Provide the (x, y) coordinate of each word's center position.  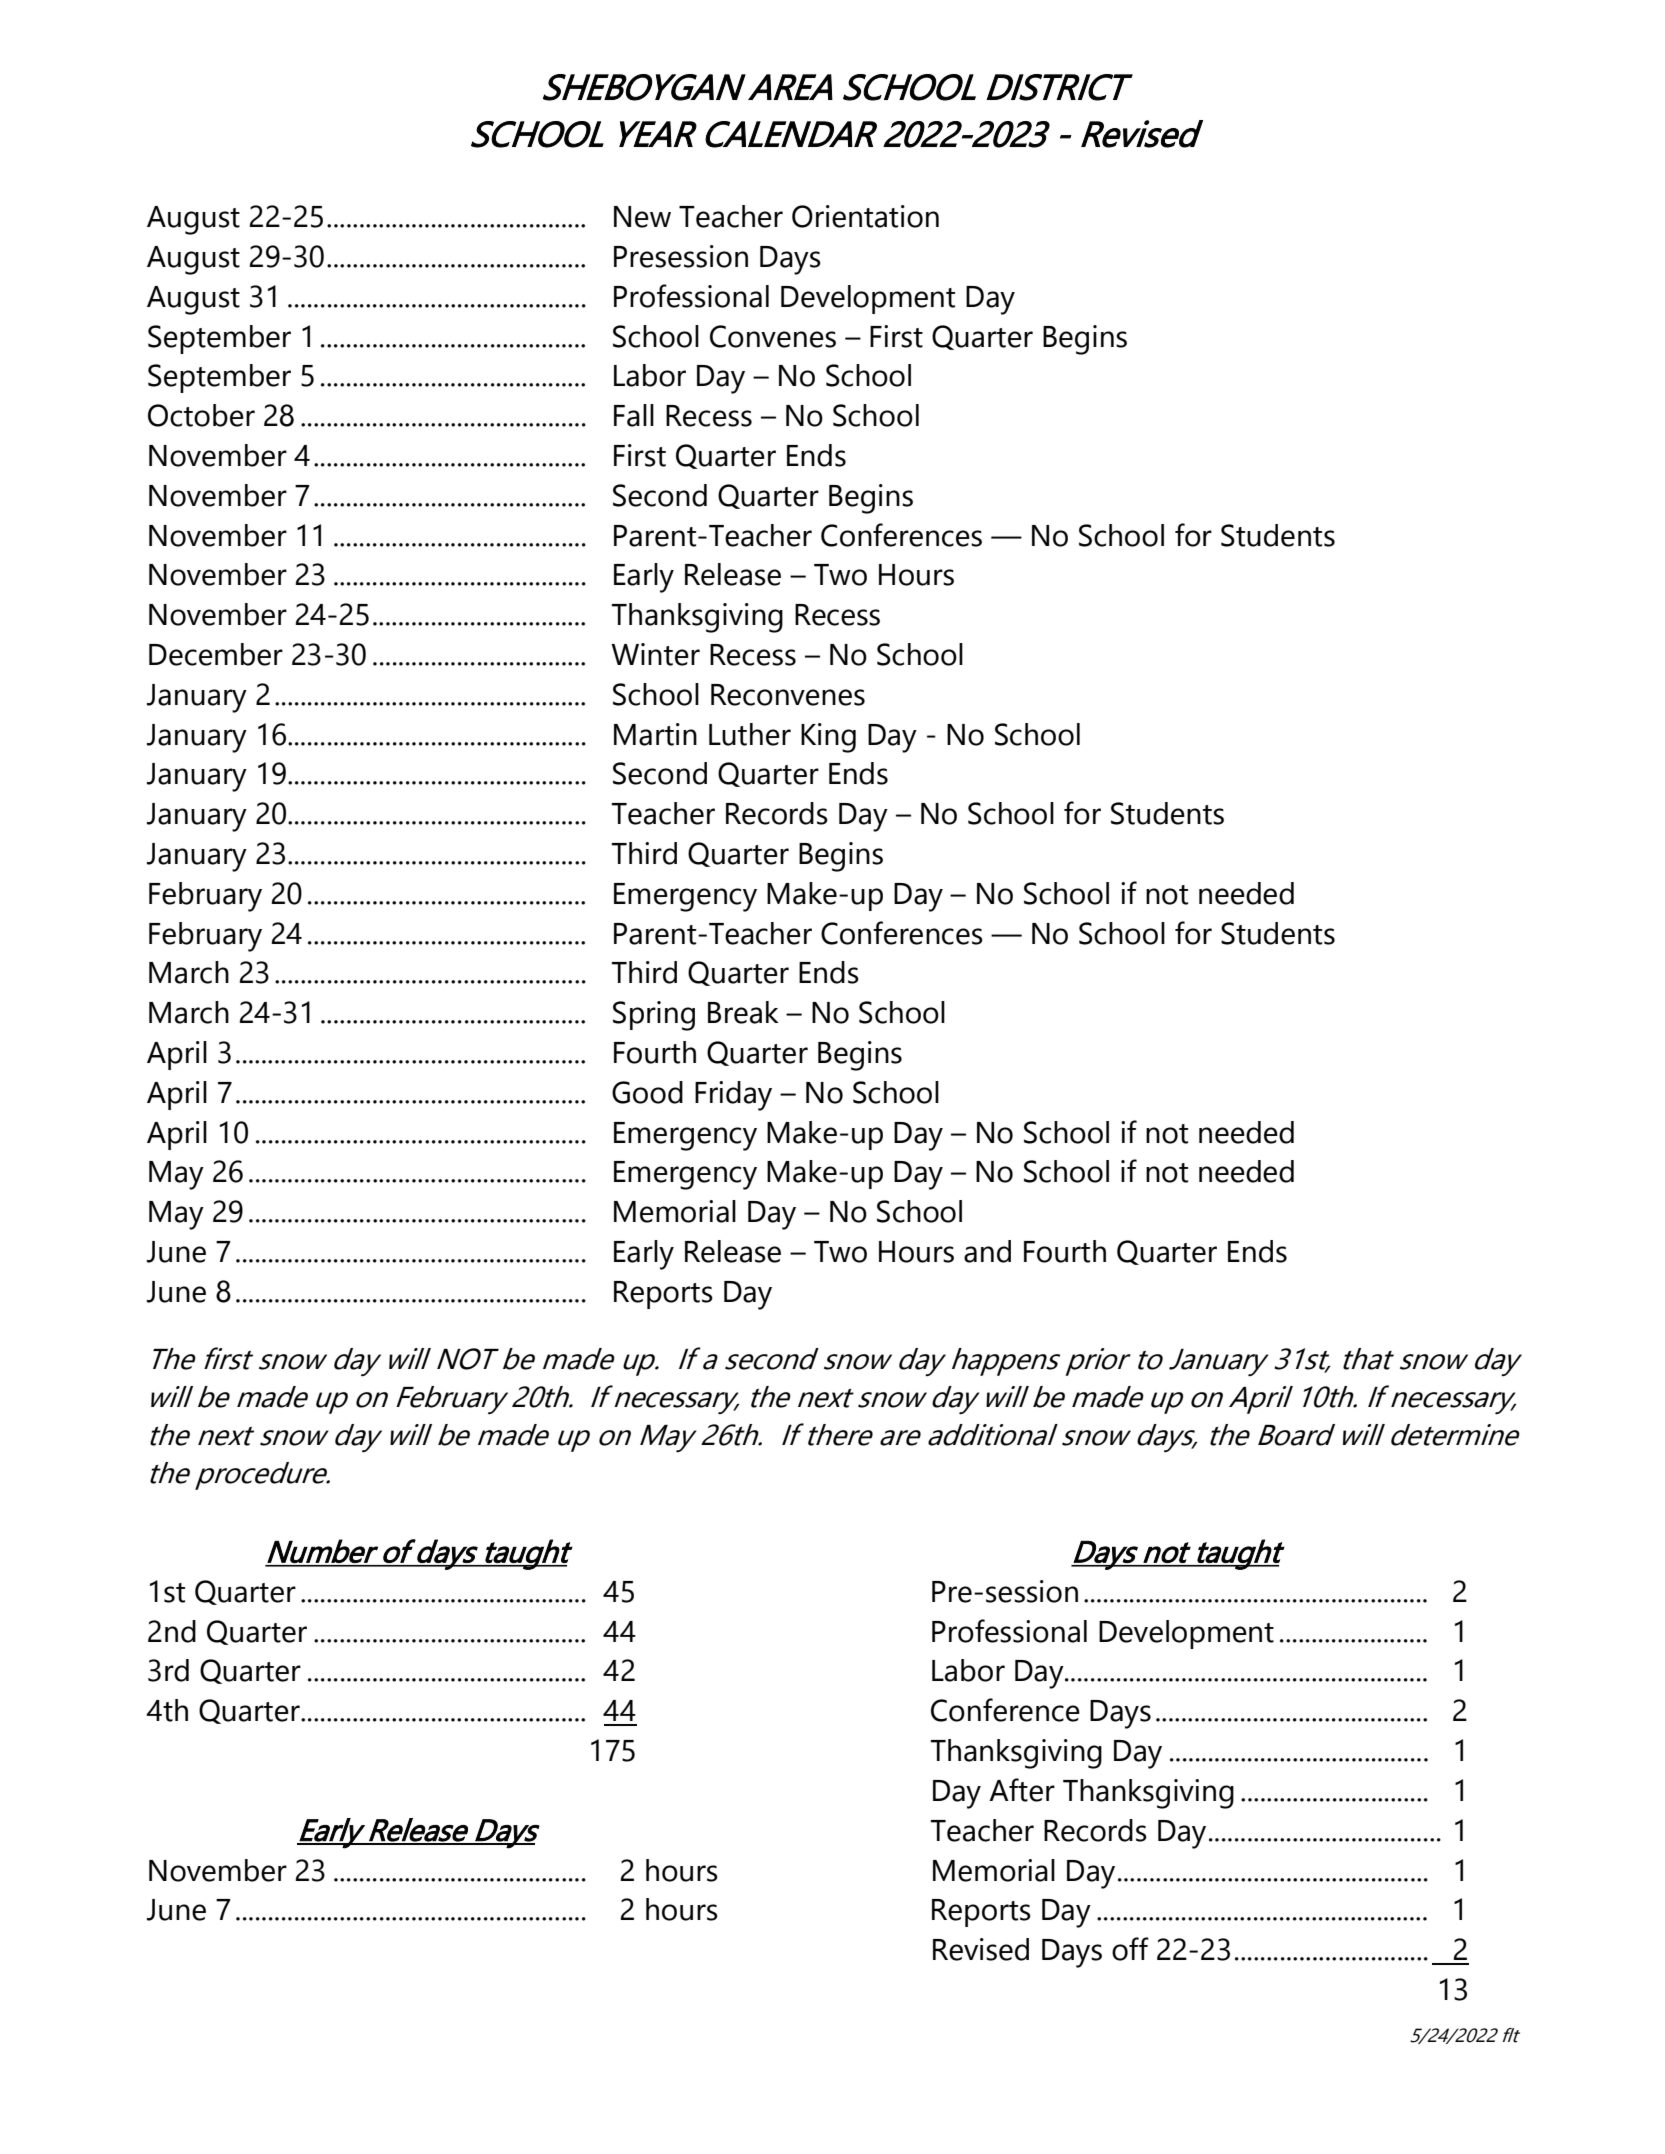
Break (743, 1012)
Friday (733, 1096)
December (216, 654)
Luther (750, 734)
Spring (654, 1016)
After (1022, 1790)
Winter (655, 654)
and (987, 1251)
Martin (655, 734)
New (642, 217)
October (201, 415)
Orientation (865, 216)
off (1130, 1949)
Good (647, 1092)
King (828, 738)
